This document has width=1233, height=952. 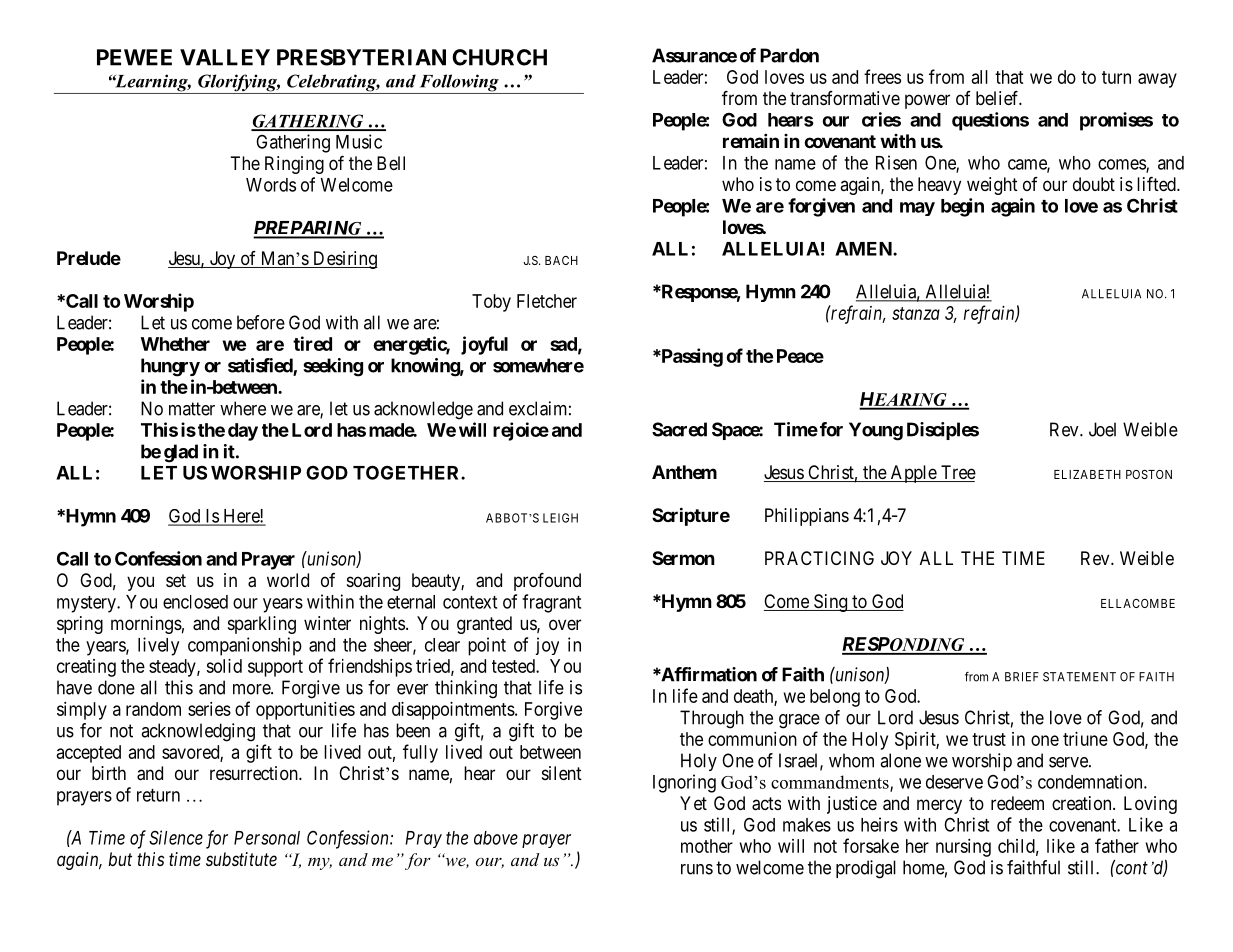 What do you see at coordinates (499, 57) in the document?
I see `CHURCH` at bounding box center [499, 57].
